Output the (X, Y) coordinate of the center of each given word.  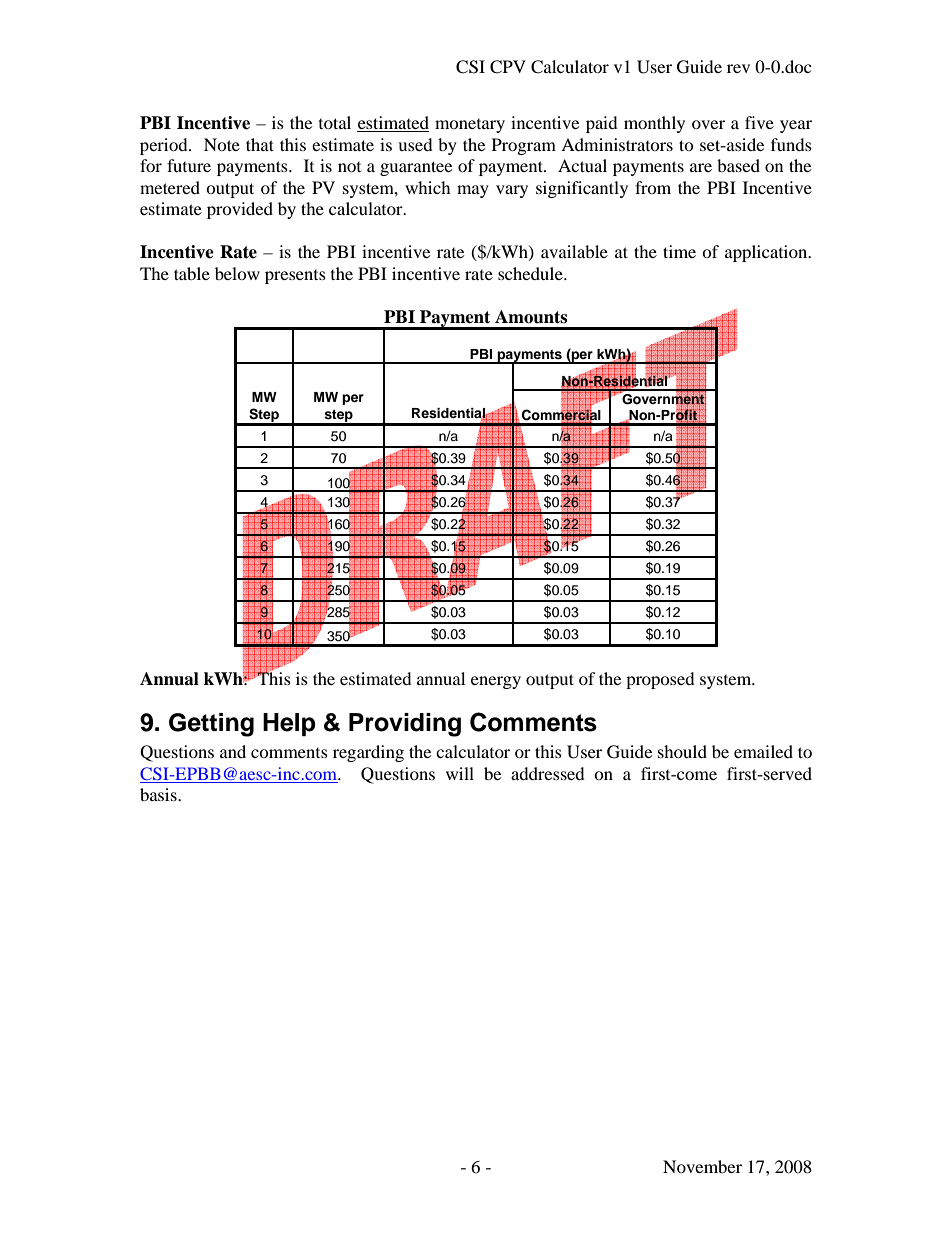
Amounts (531, 317)
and (233, 751)
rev (738, 68)
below (237, 273)
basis (159, 794)
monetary (470, 126)
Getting (211, 725)
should (682, 751)
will (460, 773)
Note (222, 144)
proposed (660, 680)
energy (496, 682)
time (679, 251)
